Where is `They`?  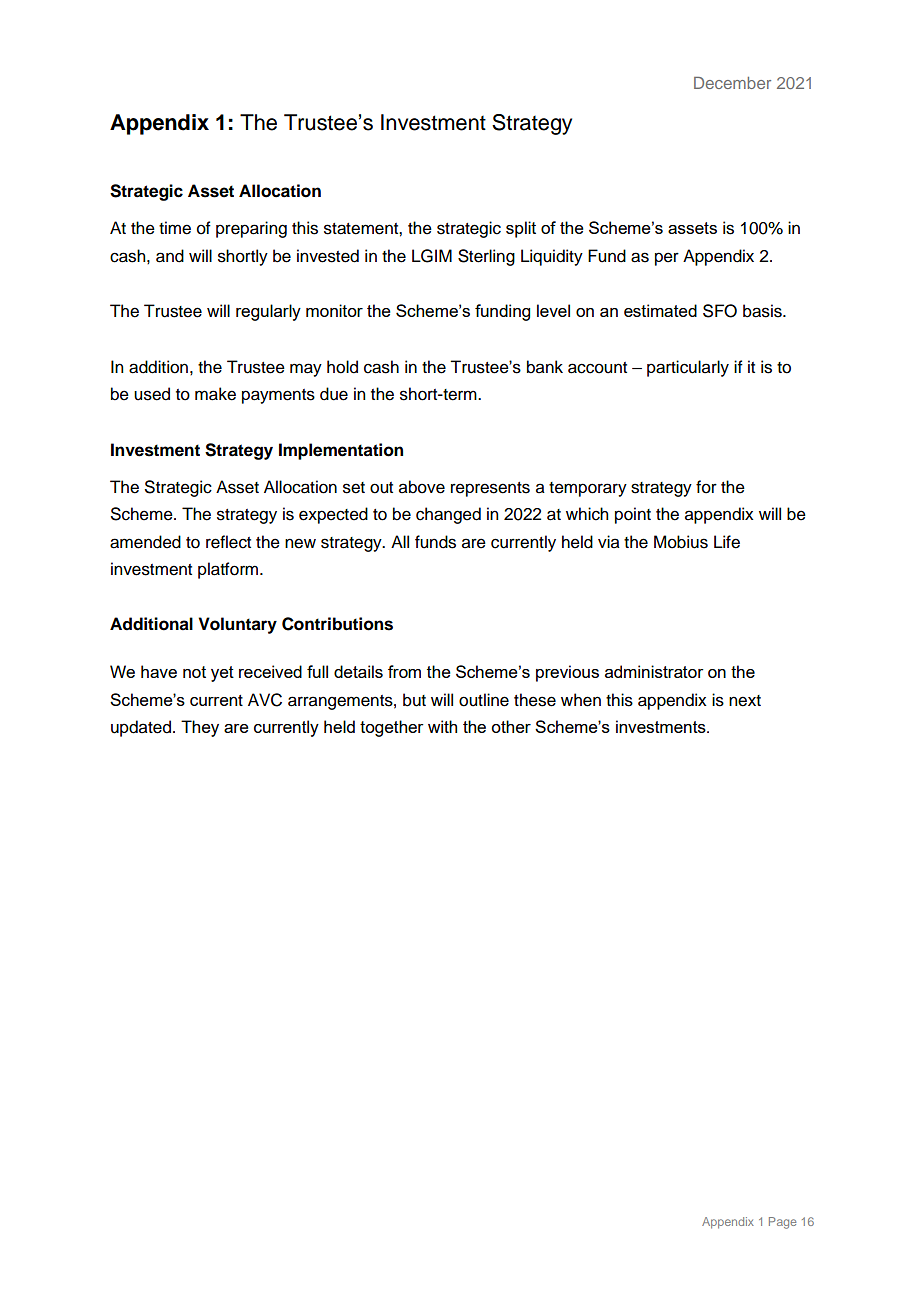
They is located at coordinates (200, 728).
